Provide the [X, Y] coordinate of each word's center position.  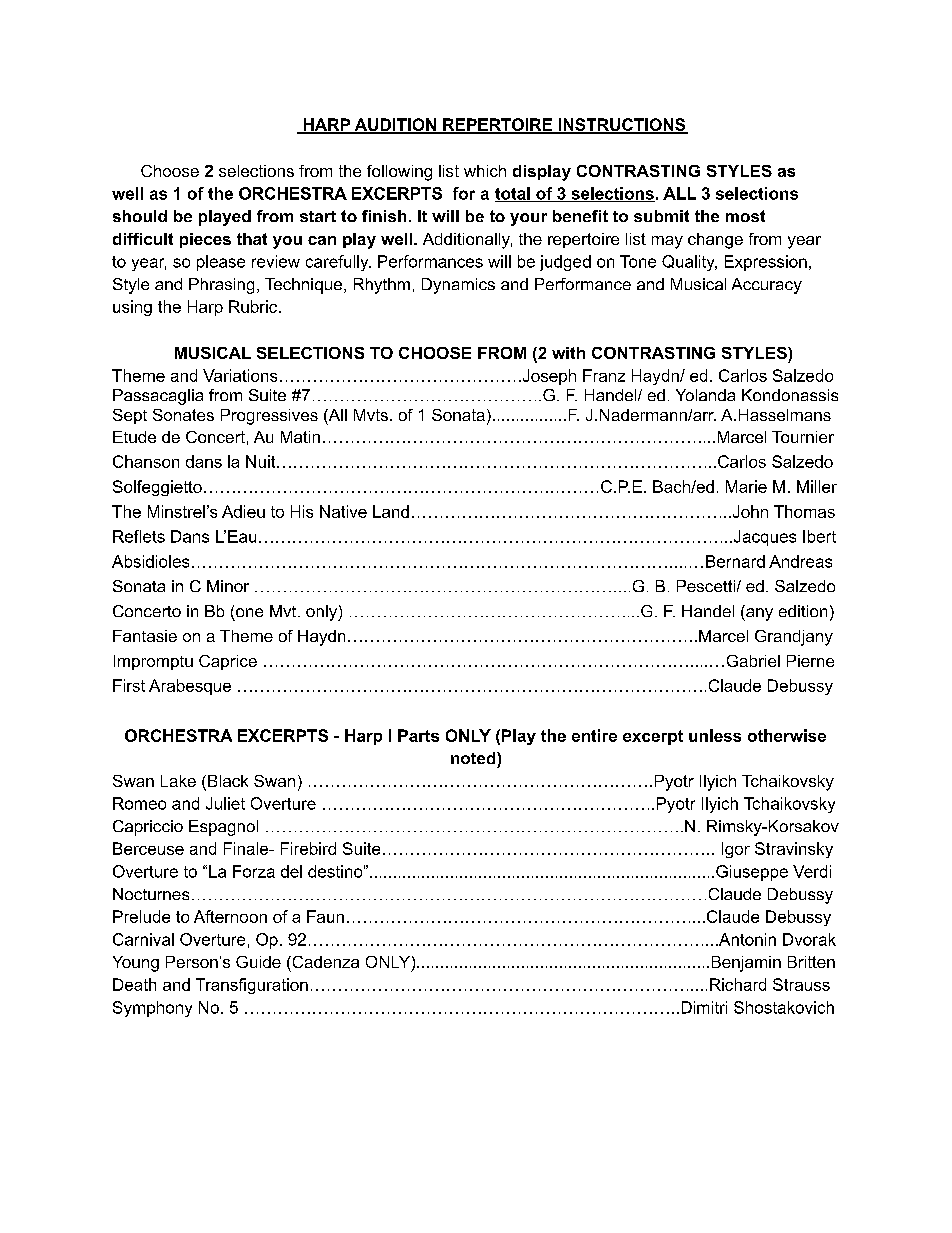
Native [343, 511]
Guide [258, 962]
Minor [228, 586]
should [140, 216]
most [745, 216]
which [485, 171]
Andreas [800, 561]
